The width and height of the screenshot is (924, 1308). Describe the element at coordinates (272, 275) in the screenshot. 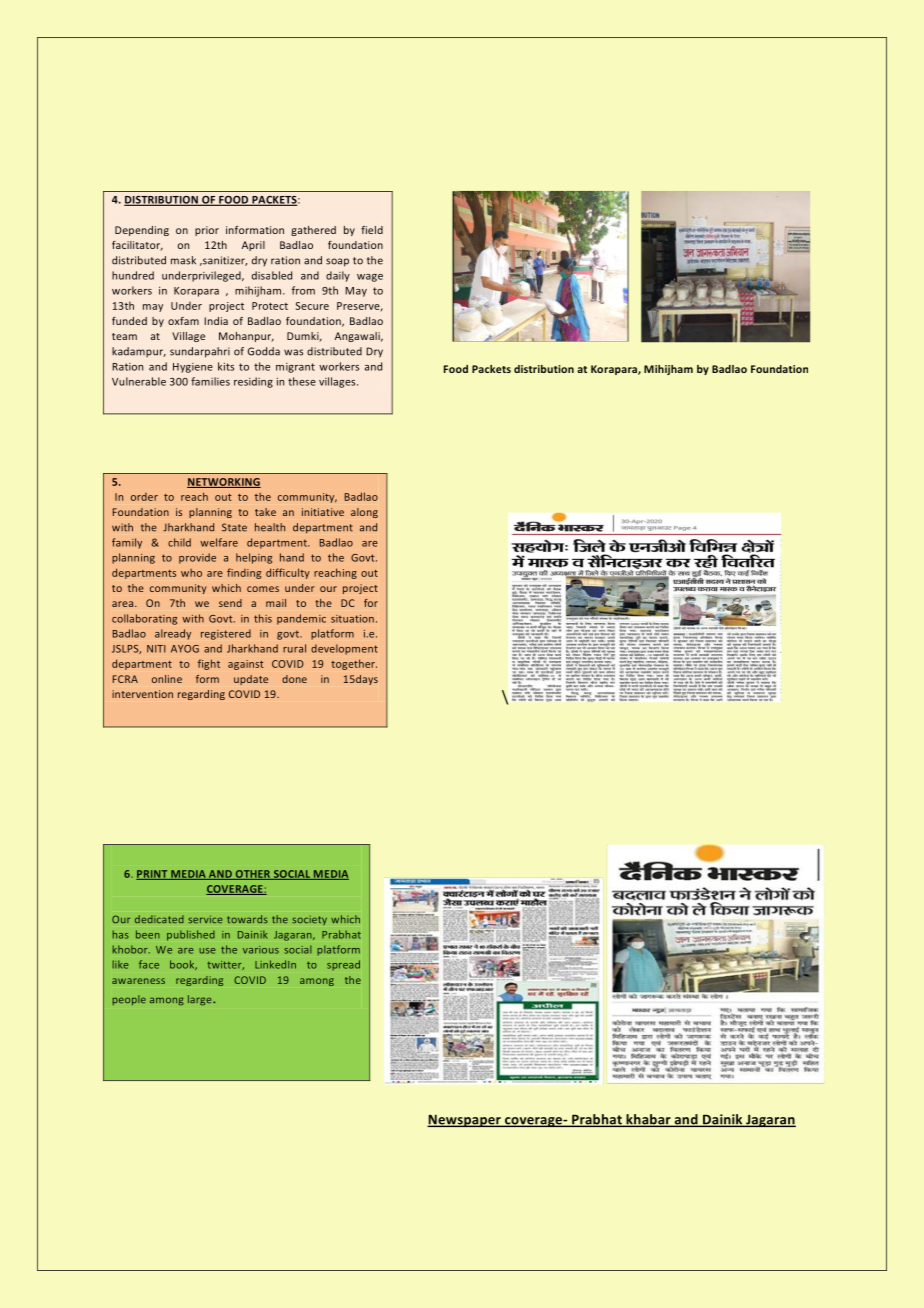

I see `disabled` at that location.
